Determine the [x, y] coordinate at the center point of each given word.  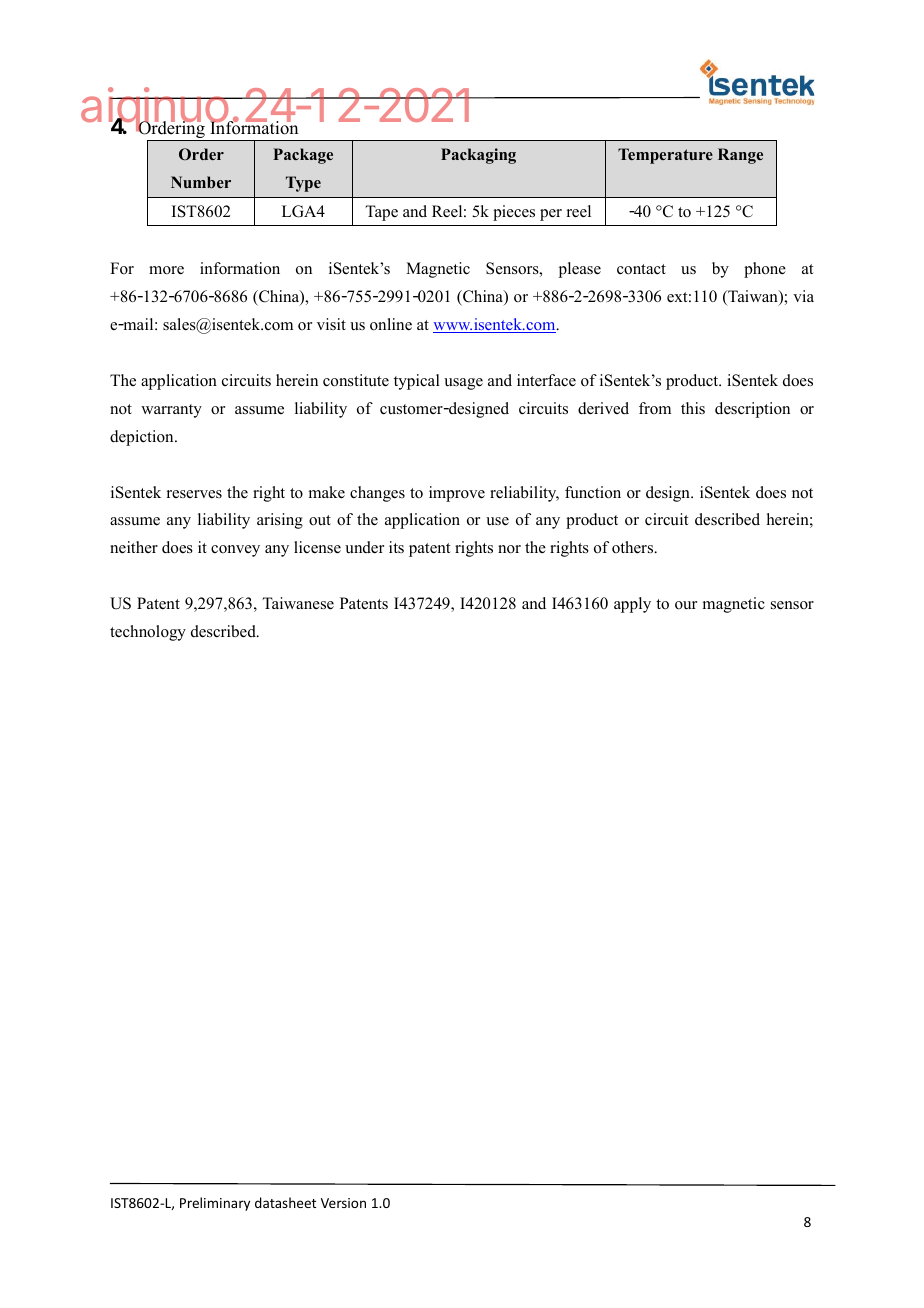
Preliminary [215, 1204]
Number [201, 182]
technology [148, 633]
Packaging [478, 156]
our [686, 605]
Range [740, 156]
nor [509, 549]
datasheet [285, 1202]
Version [343, 1203]
